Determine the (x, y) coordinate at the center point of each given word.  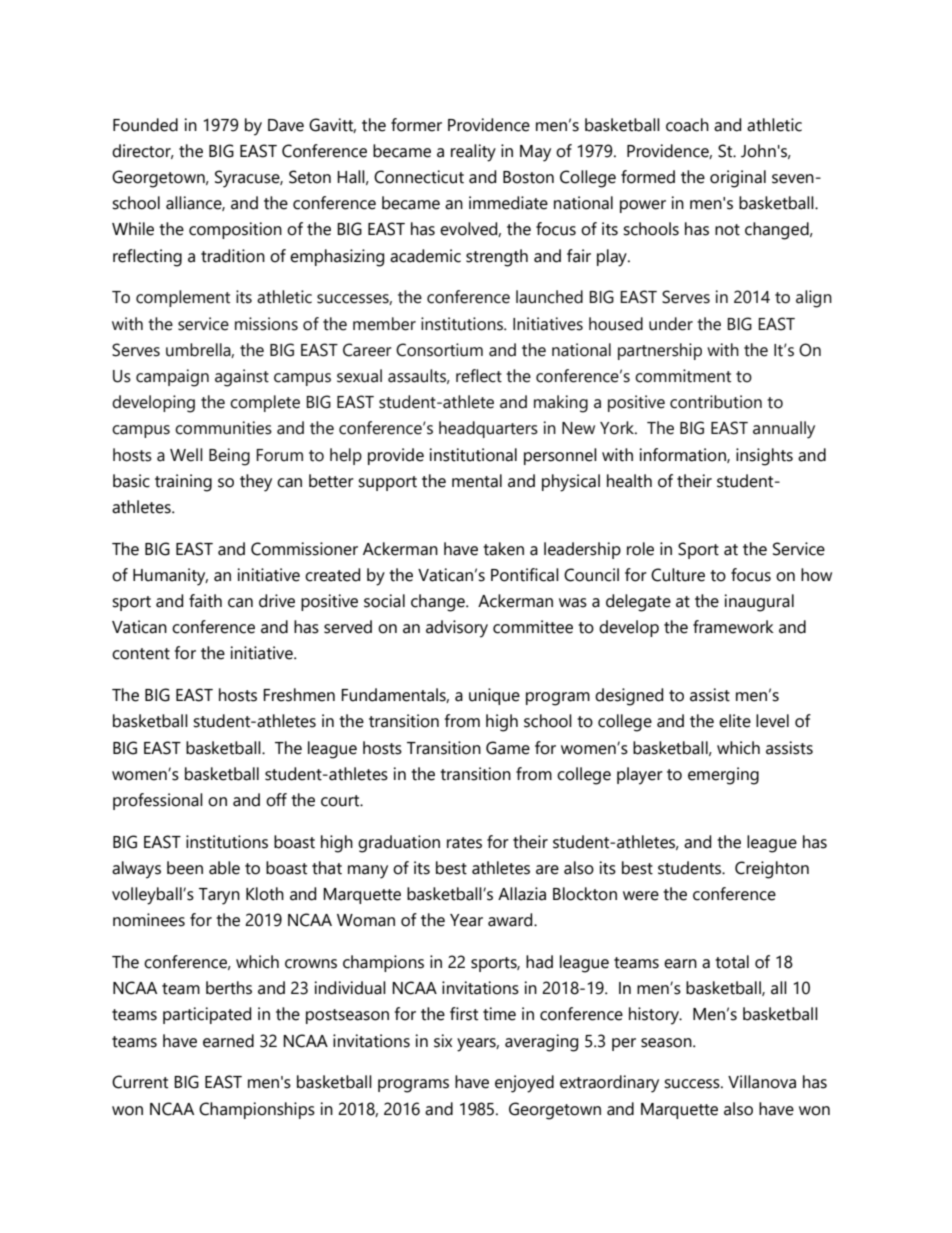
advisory (457, 629)
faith (205, 601)
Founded (145, 125)
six (443, 1041)
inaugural (759, 603)
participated (207, 1015)
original (738, 179)
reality (473, 153)
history (655, 1016)
